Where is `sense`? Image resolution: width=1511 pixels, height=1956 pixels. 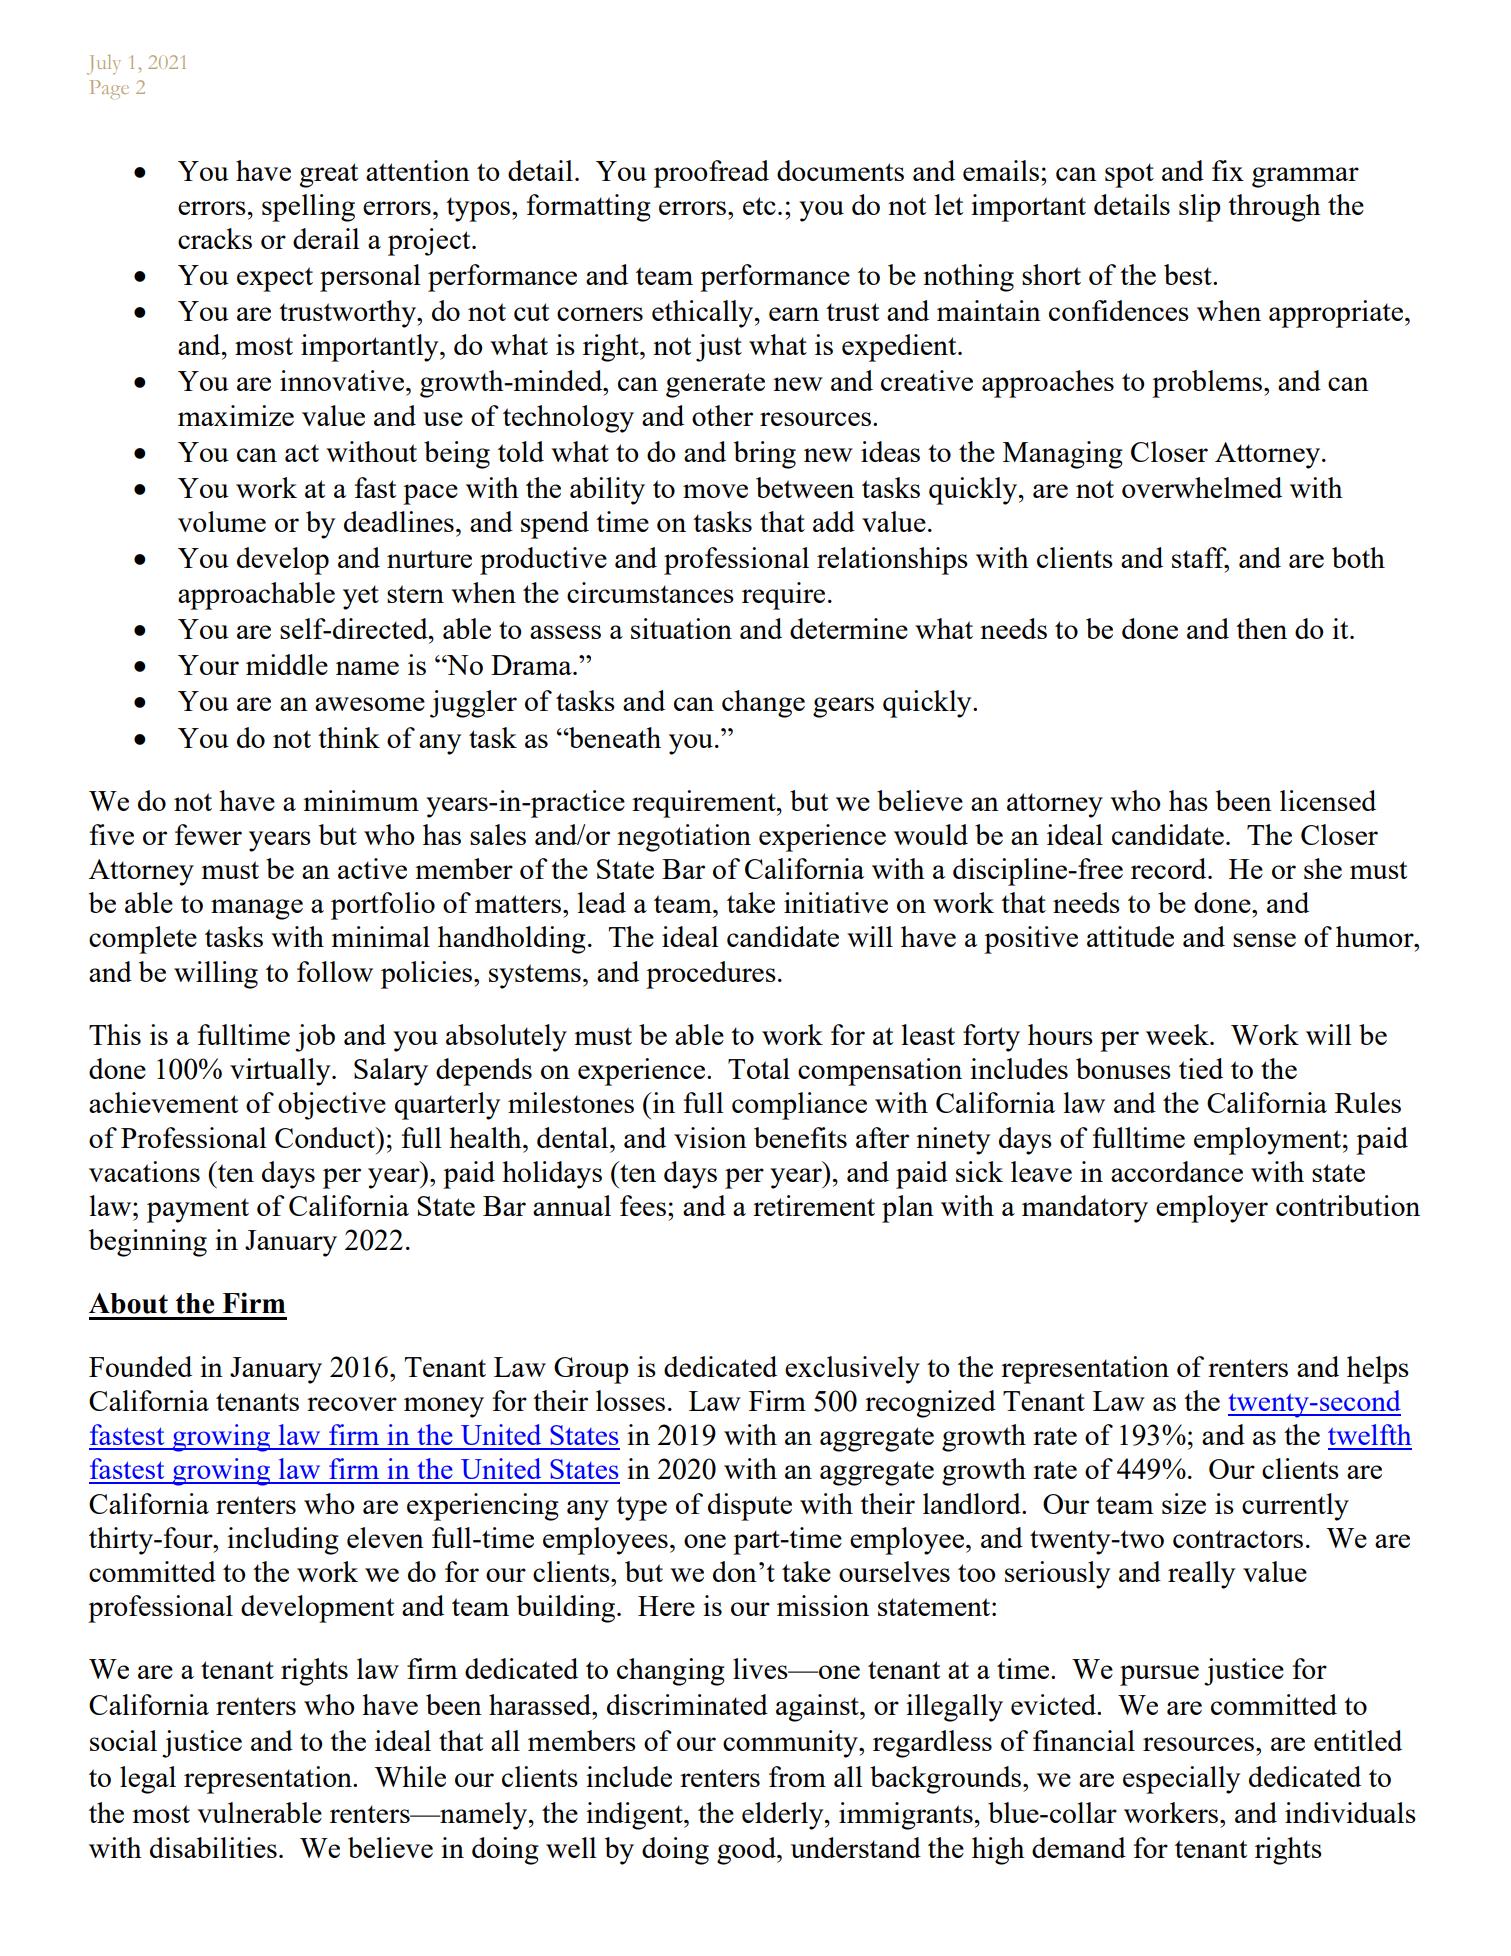
sense is located at coordinates (1264, 940).
